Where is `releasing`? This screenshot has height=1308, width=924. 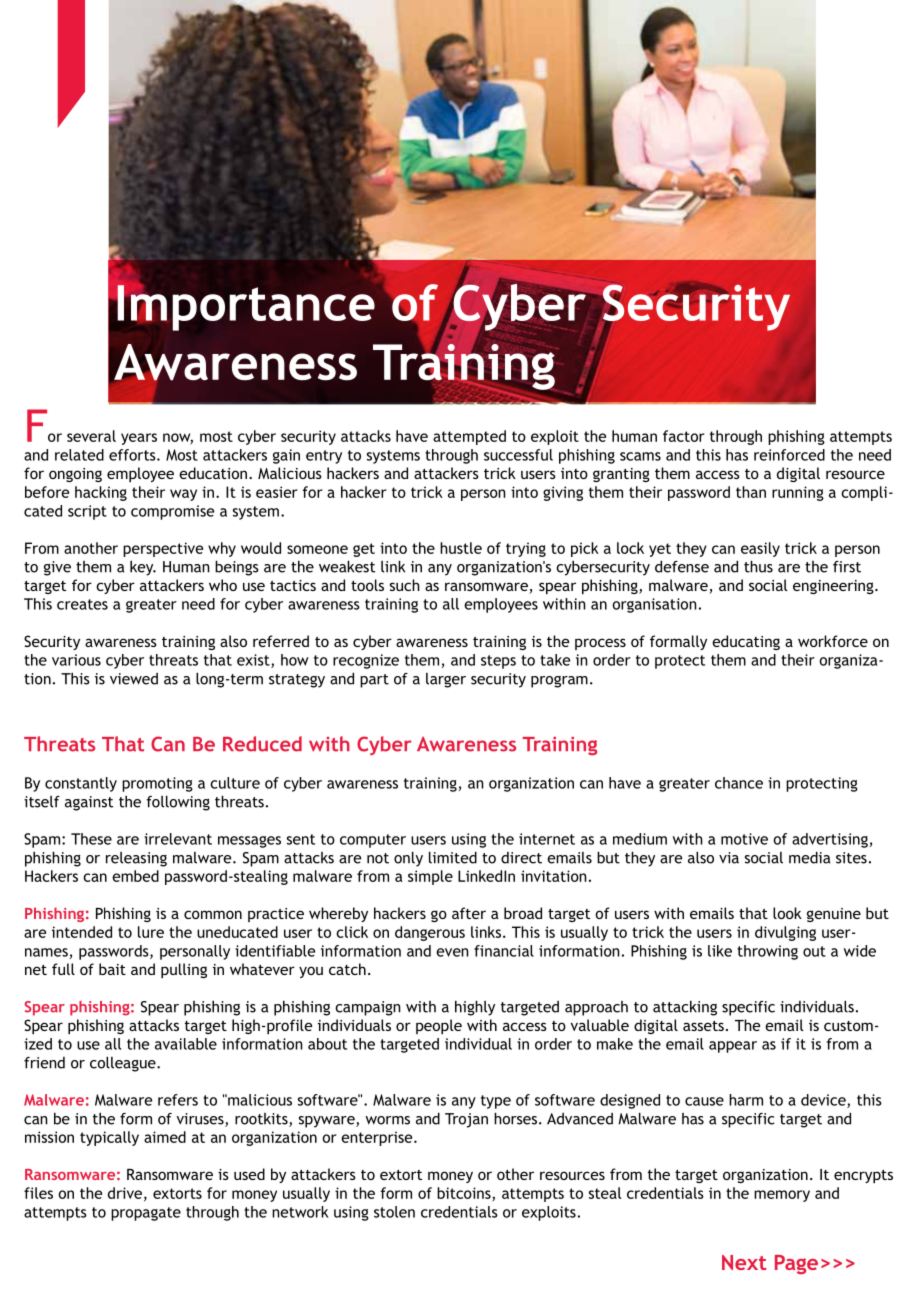 releasing is located at coordinates (136, 859).
